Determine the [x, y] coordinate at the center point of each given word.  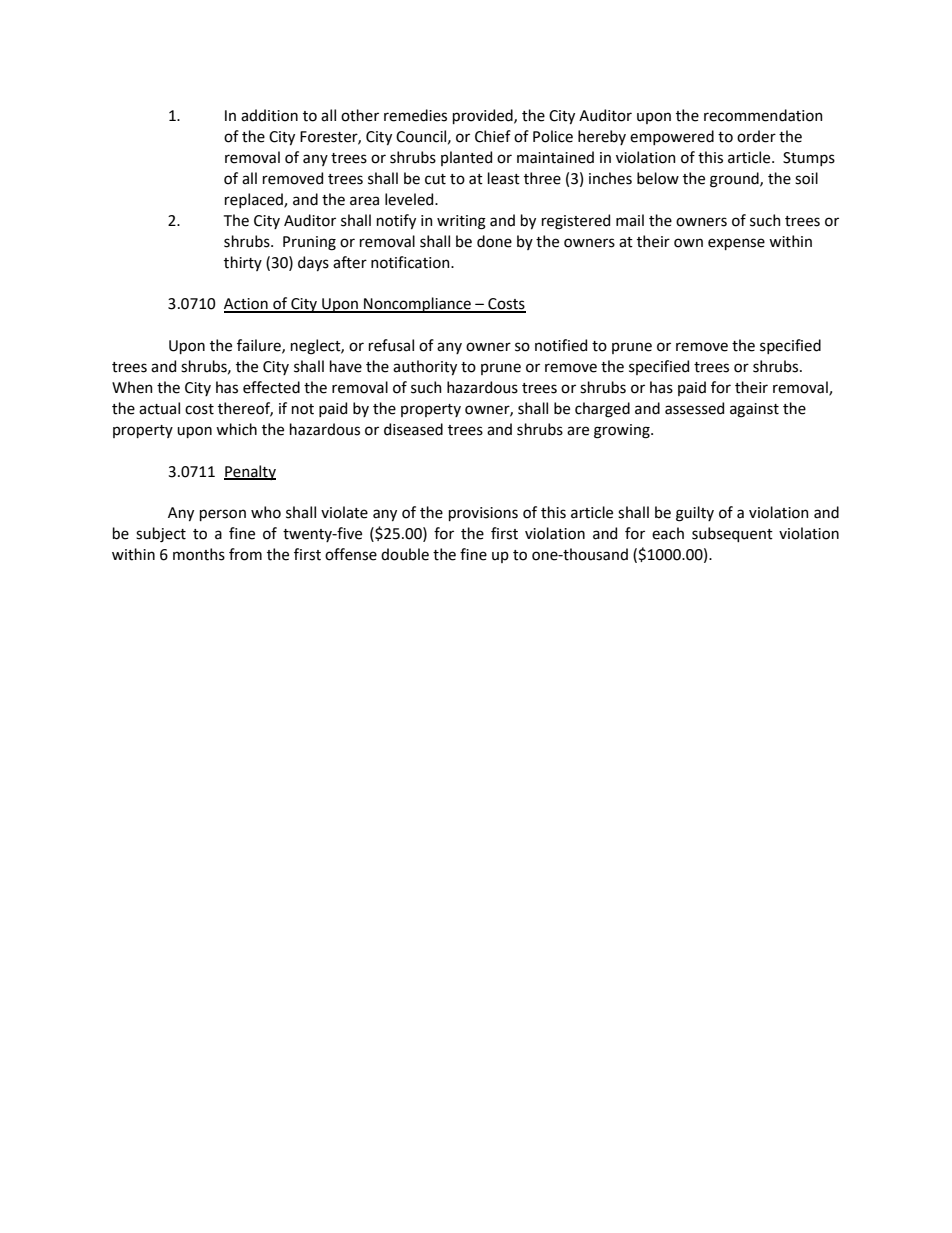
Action [247, 305]
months [199, 554]
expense [736, 244]
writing [461, 222]
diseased [413, 429]
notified [561, 345]
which [236, 429]
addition [269, 115]
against [754, 410]
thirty [243, 263]
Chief [493, 136]
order [756, 136]
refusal [391, 345]
